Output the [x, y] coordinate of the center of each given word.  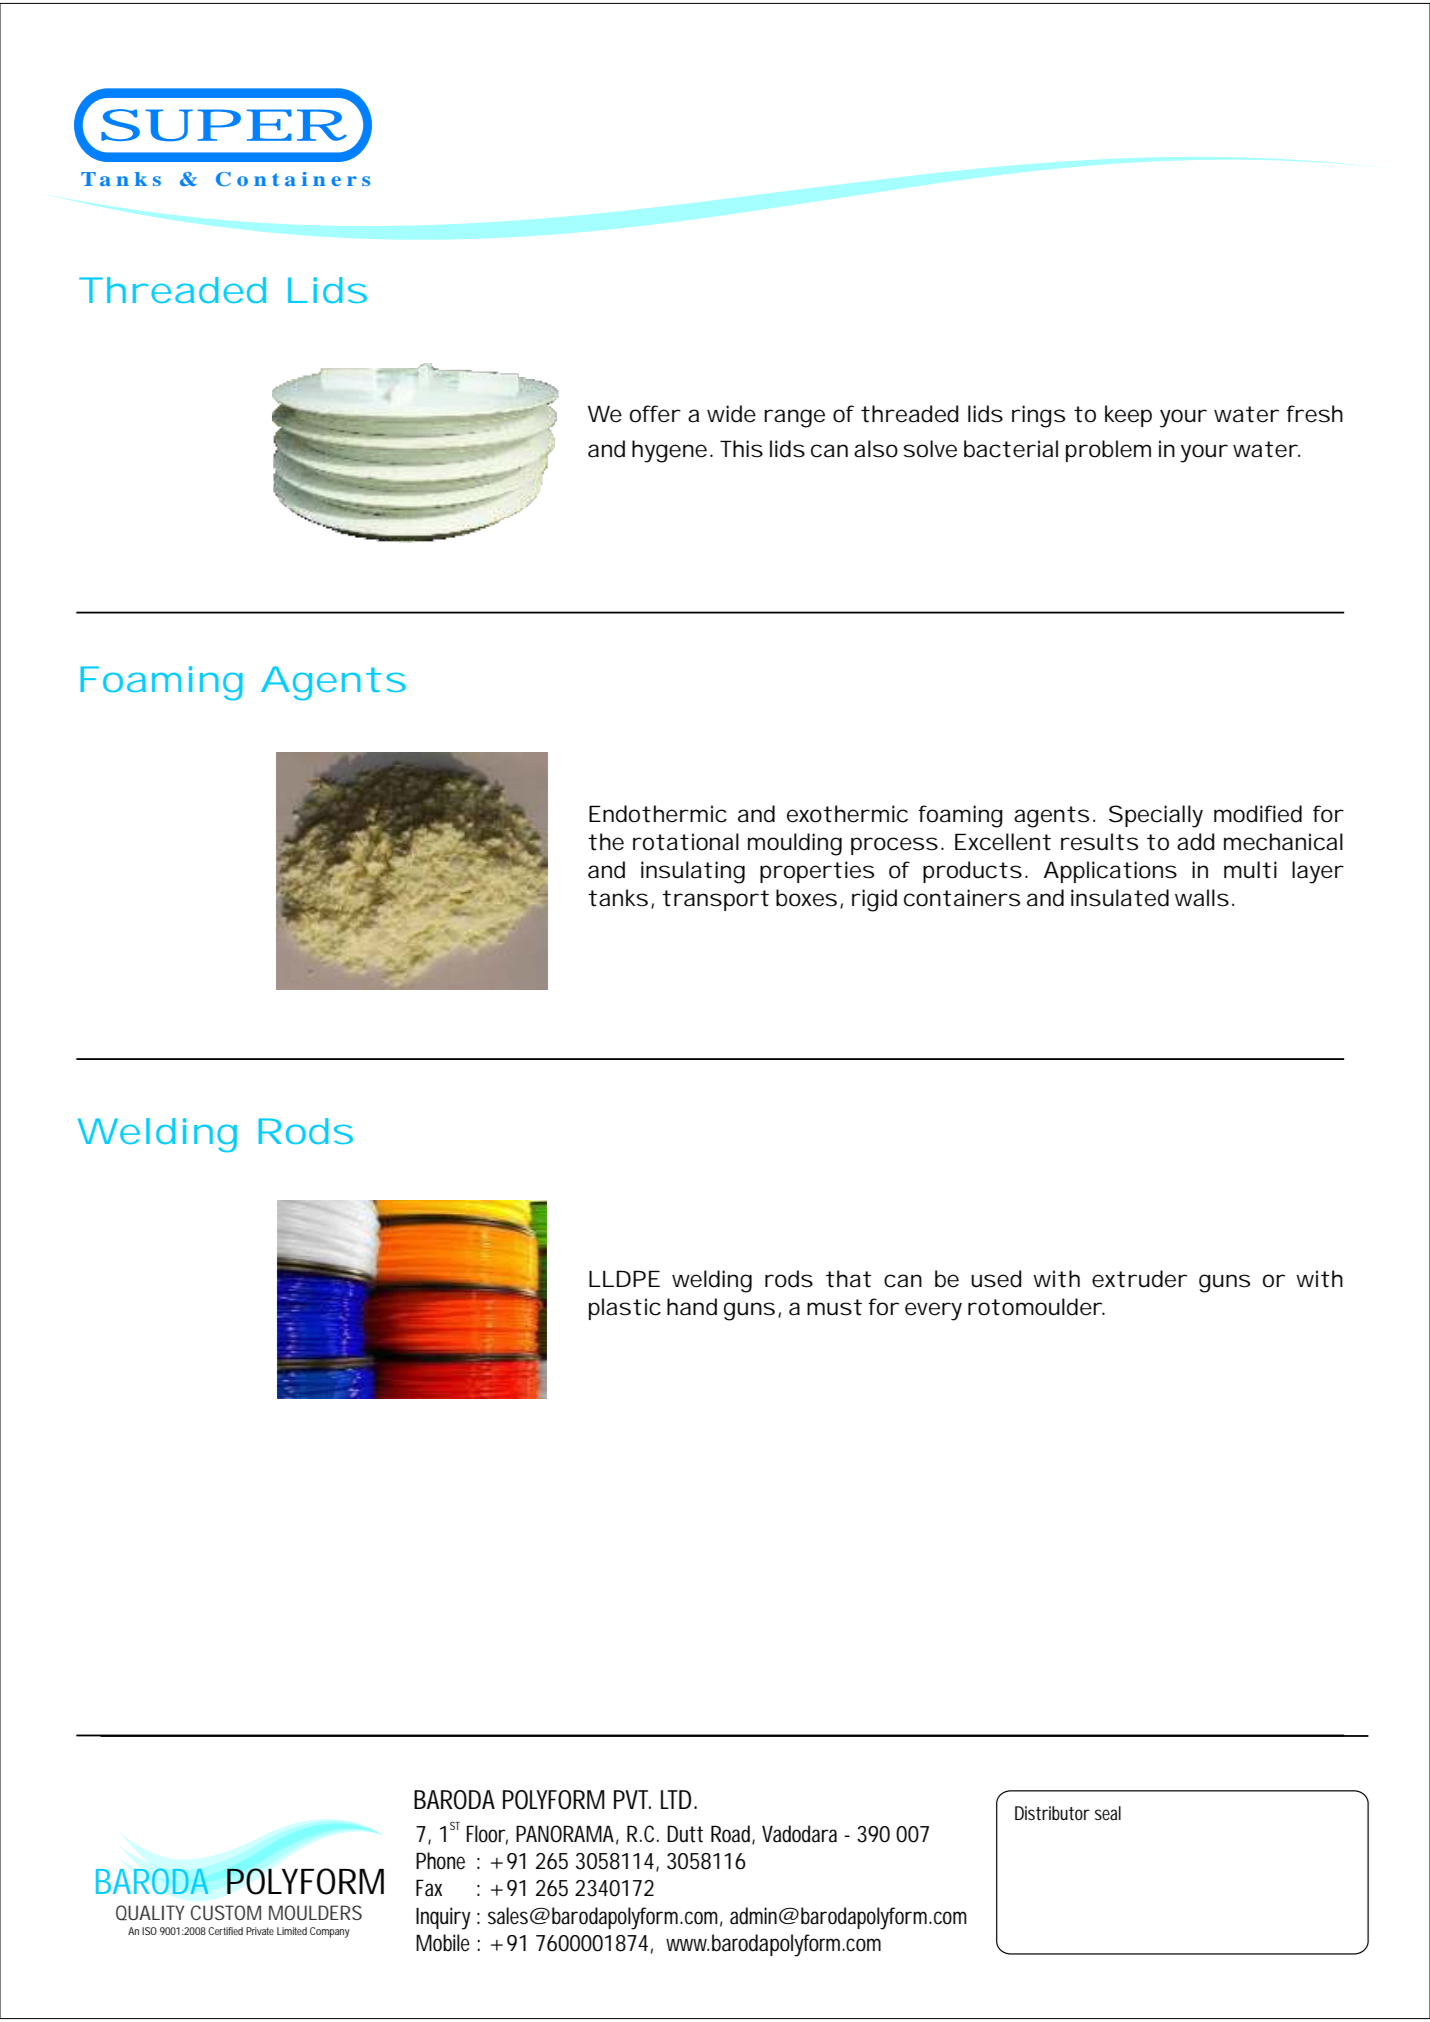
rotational [686, 842]
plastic [625, 1309]
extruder [1139, 1279]
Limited [292, 1931]
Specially [1156, 816]
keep [1128, 416]
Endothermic [658, 814]
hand [692, 1307]
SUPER [224, 125]
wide [731, 414]
